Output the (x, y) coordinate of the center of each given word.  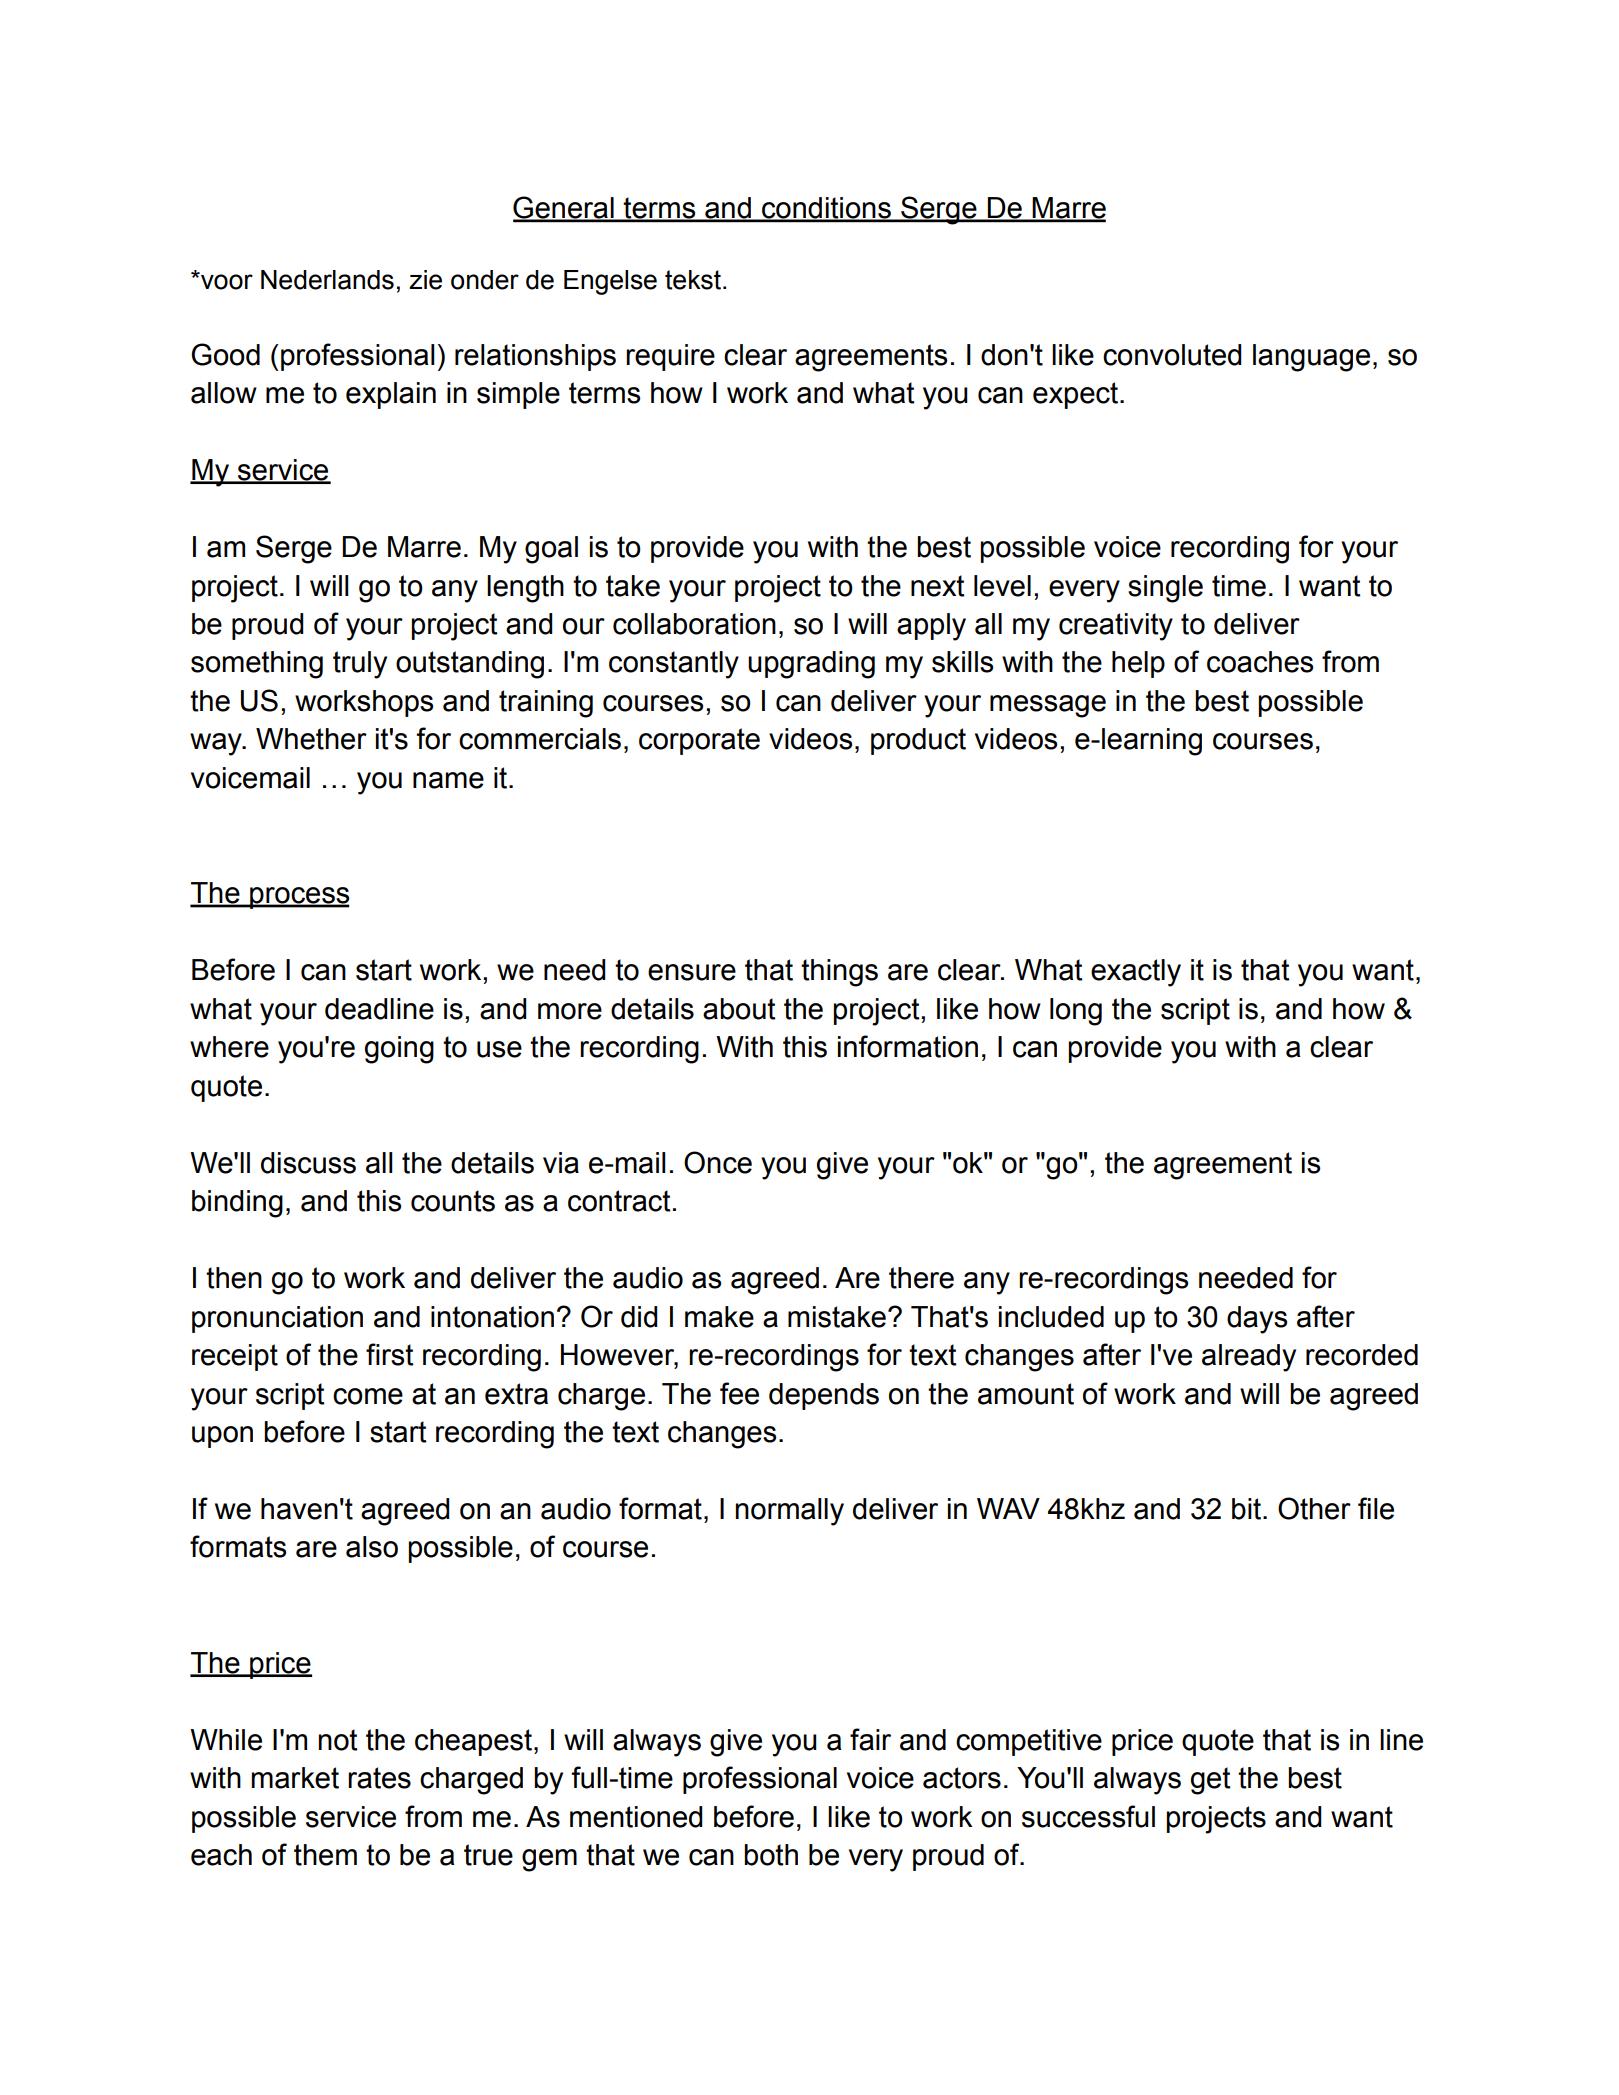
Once (718, 1162)
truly (360, 665)
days (1257, 1320)
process (299, 898)
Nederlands (327, 280)
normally (789, 1512)
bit (1246, 1509)
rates (379, 1778)
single (1165, 589)
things (839, 973)
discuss (308, 1163)
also (372, 1547)
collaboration (694, 624)
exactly (1136, 973)
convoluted (1172, 355)
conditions (826, 209)
